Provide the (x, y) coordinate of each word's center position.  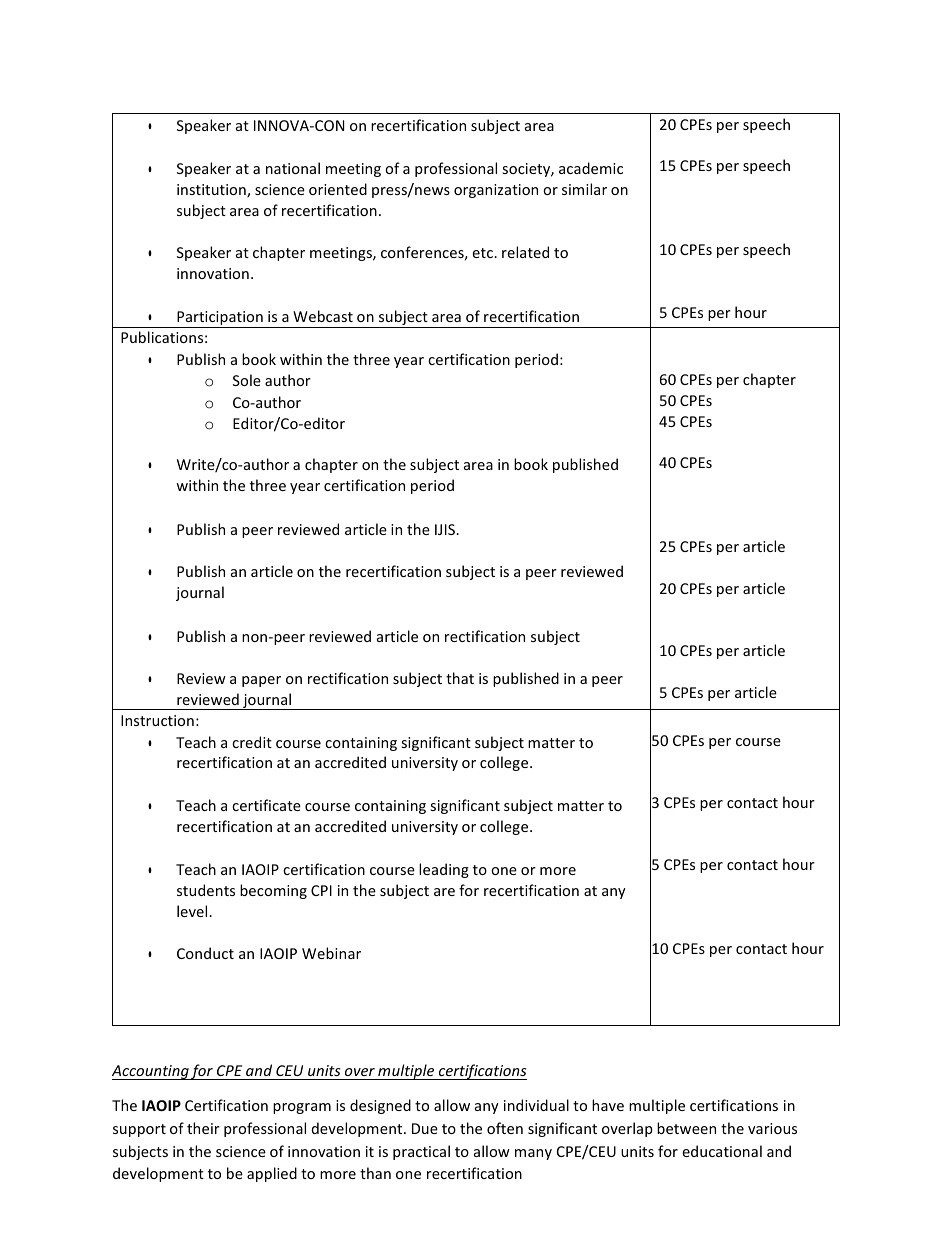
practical (421, 1152)
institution (212, 191)
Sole (247, 380)
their (203, 1128)
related (525, 252)
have (608, 1105)
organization (496, 191)
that (460, 678)
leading (444, 870)
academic (591, 168)
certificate (266, 805)
